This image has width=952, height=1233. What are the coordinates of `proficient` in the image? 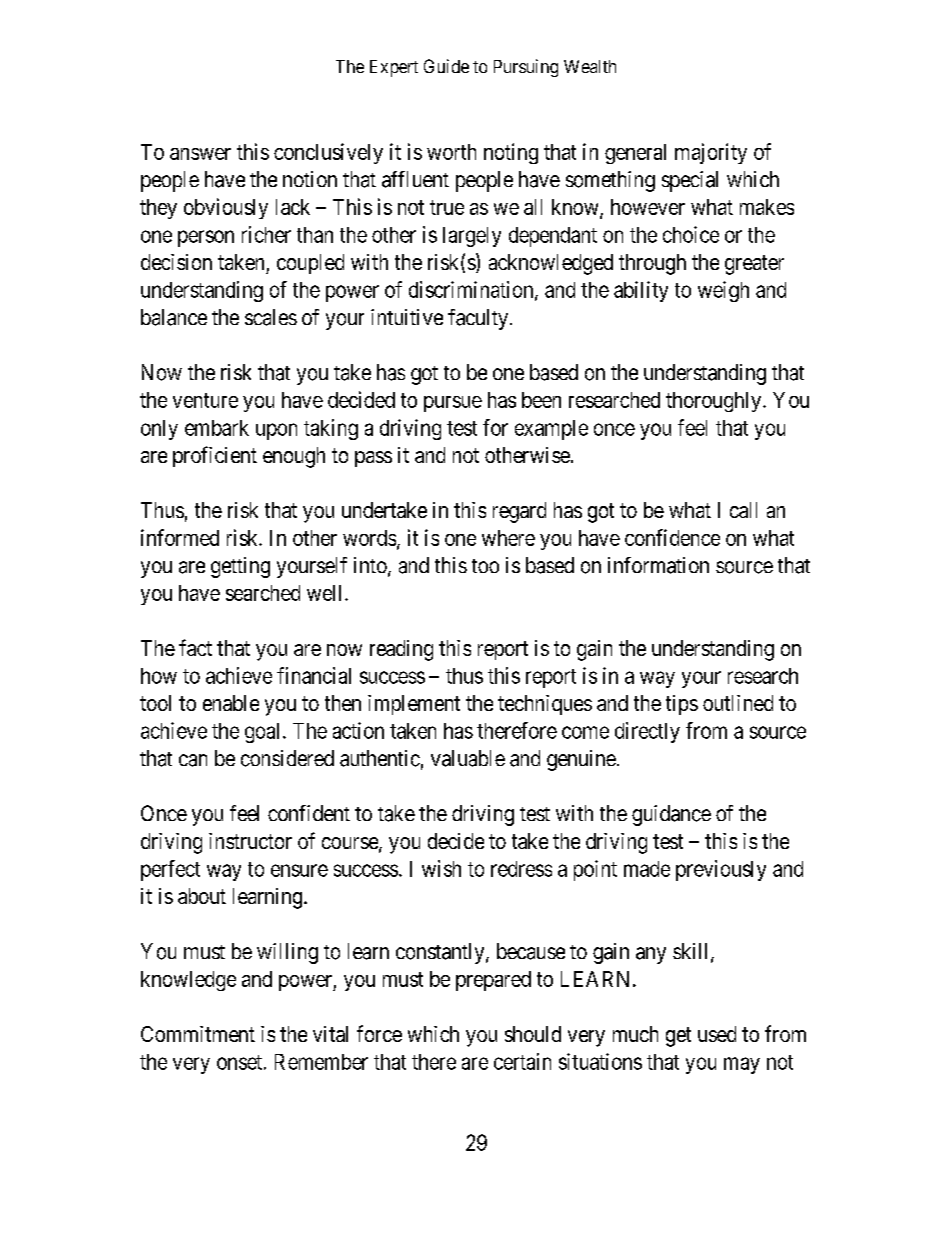 It's located at (215, 456).
